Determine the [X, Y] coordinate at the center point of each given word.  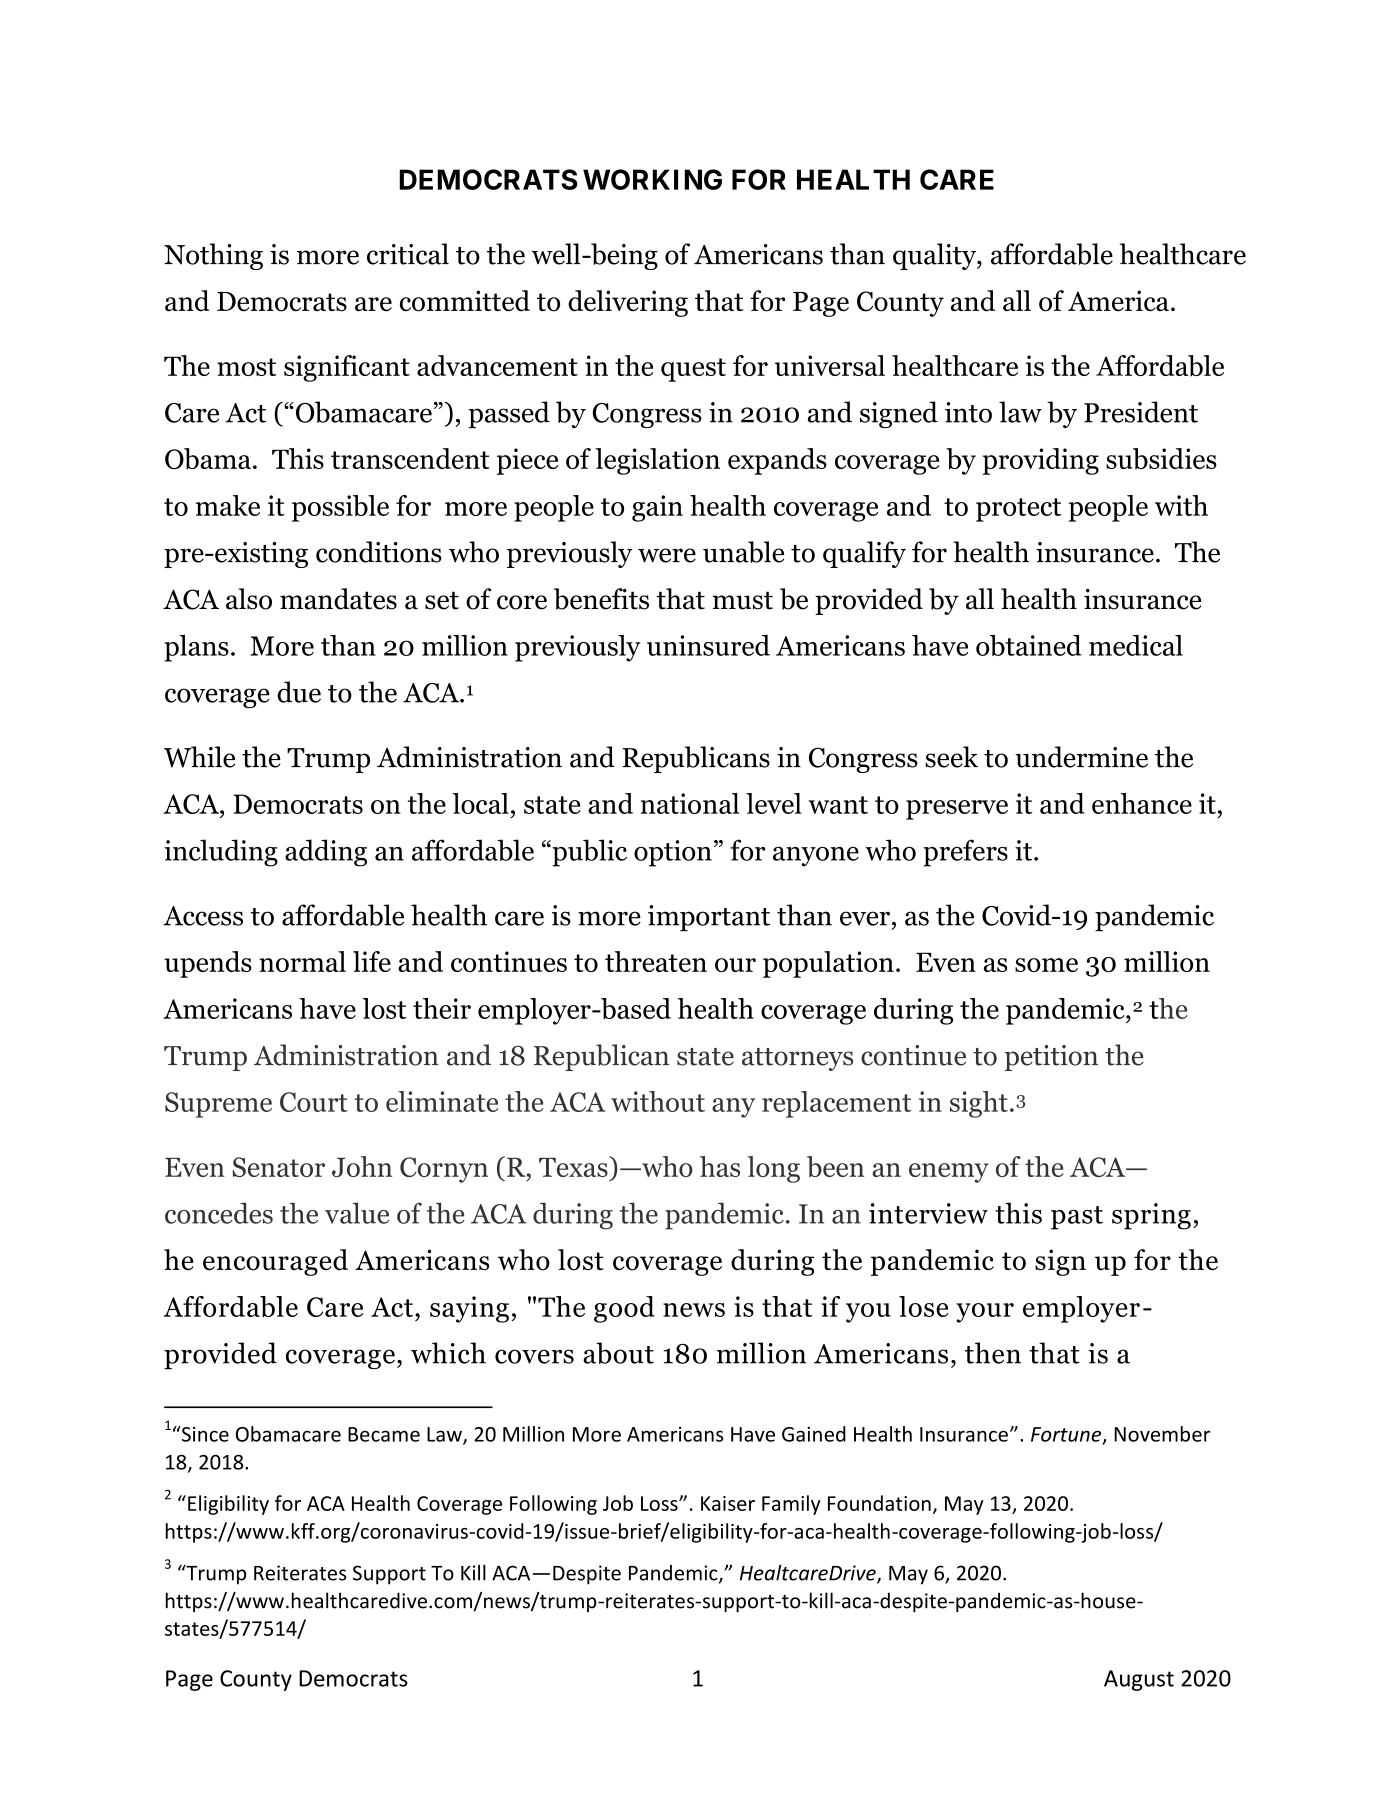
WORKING [652, 179]
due [299, 692]
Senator [279, 1167]
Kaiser [728, 1503]
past [1077, 1218]
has [720, 1166]
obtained [1029, 645]
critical [408, 254]
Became [384, 1434]
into [968, 412]
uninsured [708, 645]
